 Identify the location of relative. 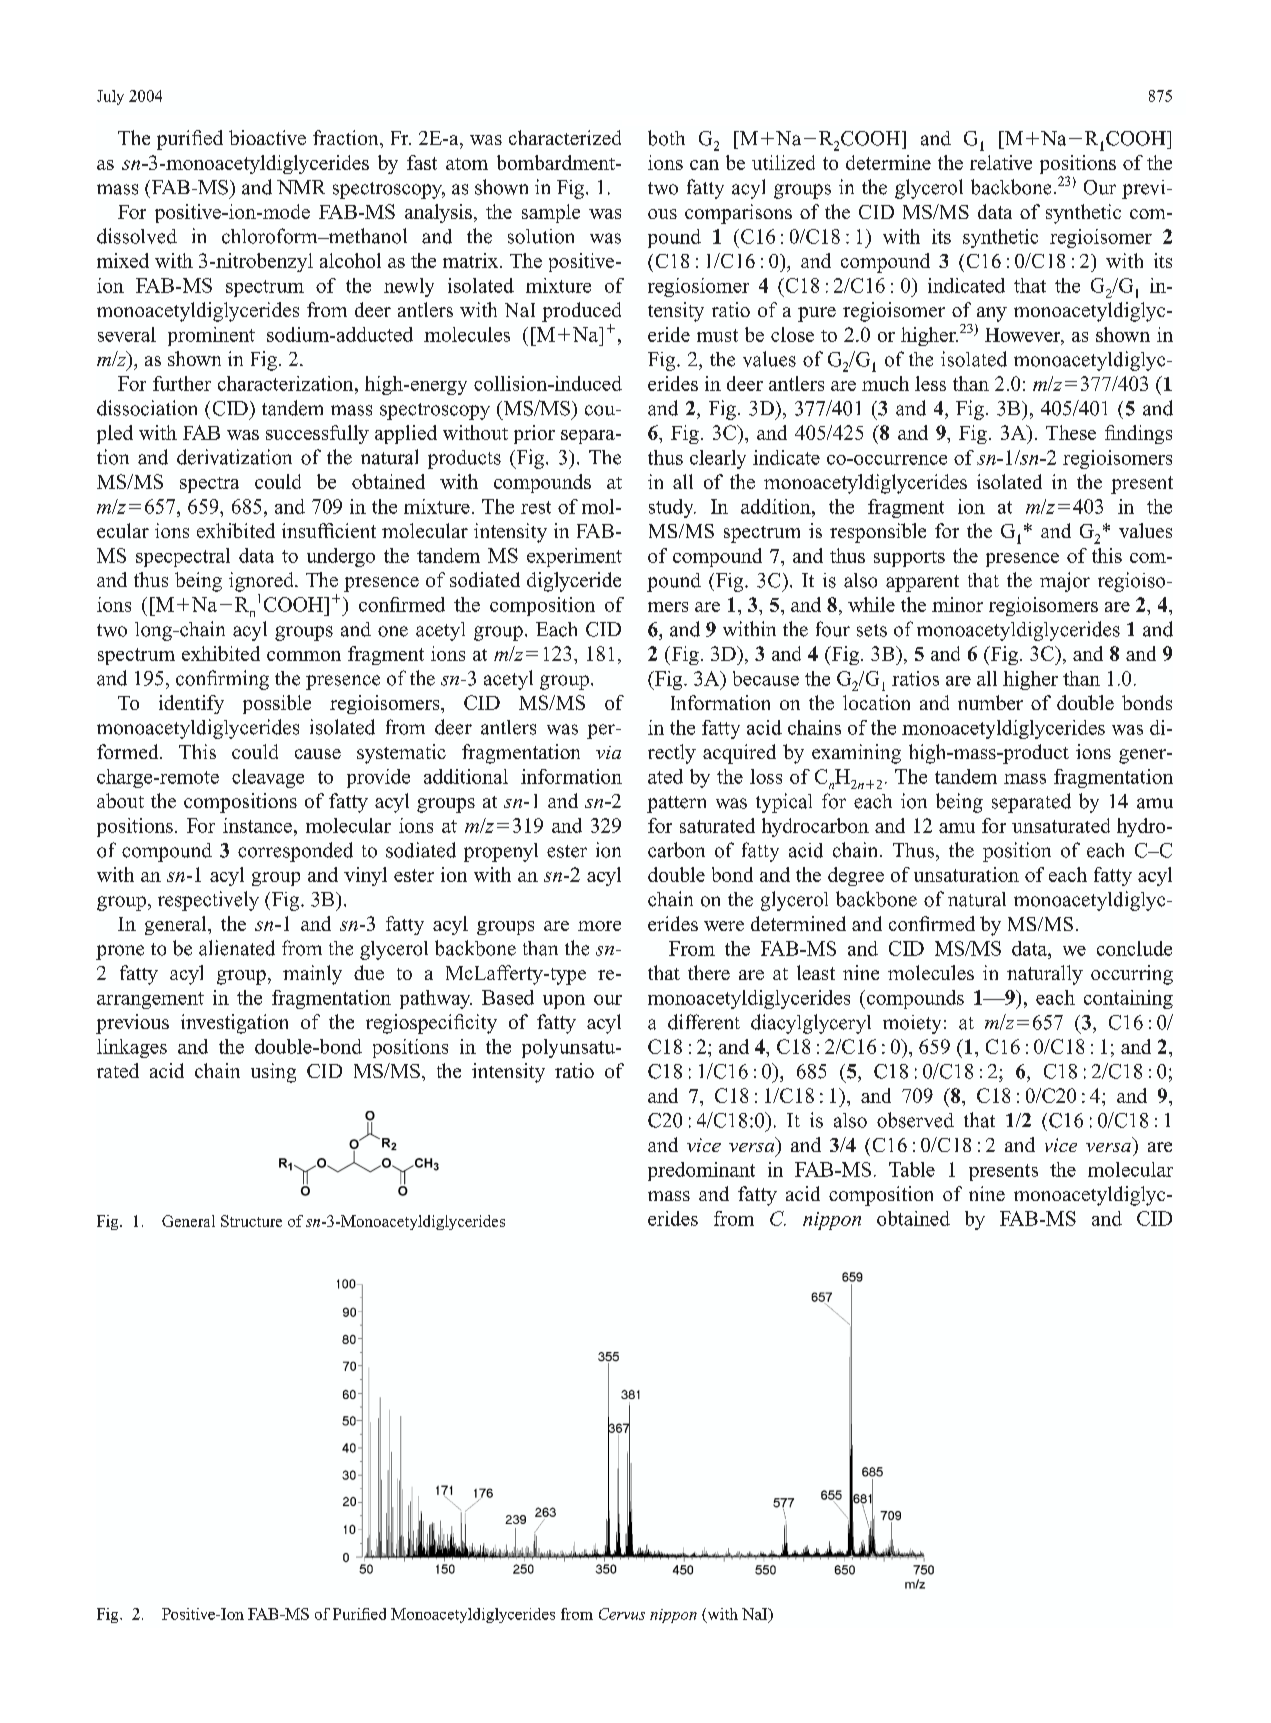
(1001, 162).
